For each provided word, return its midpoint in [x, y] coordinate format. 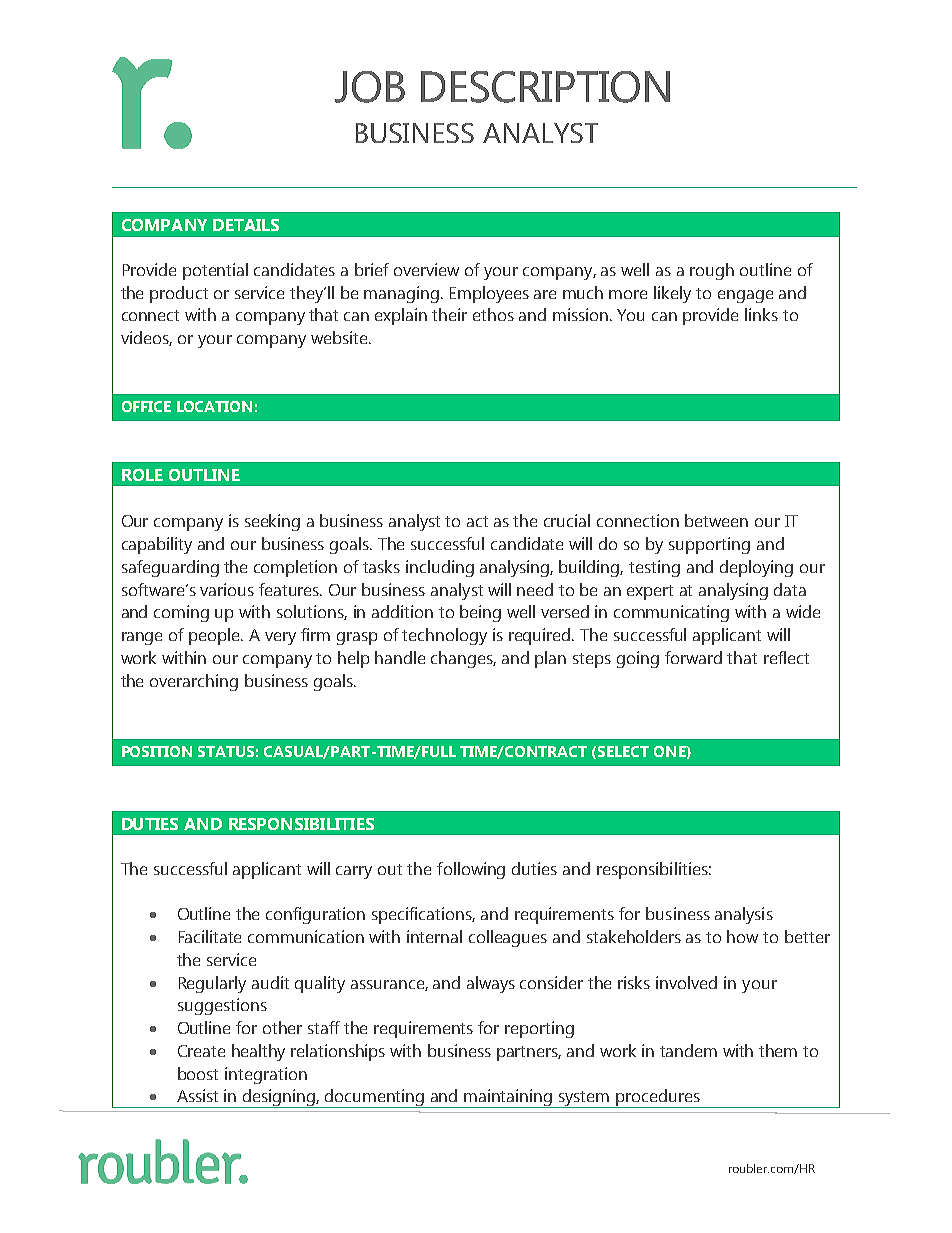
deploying [756, 568]
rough [712, 271]
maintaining [509, 1098]
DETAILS [246, 225]
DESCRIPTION [545, 87]
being [480, 613]
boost [198, 1073]
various [227, 589]
